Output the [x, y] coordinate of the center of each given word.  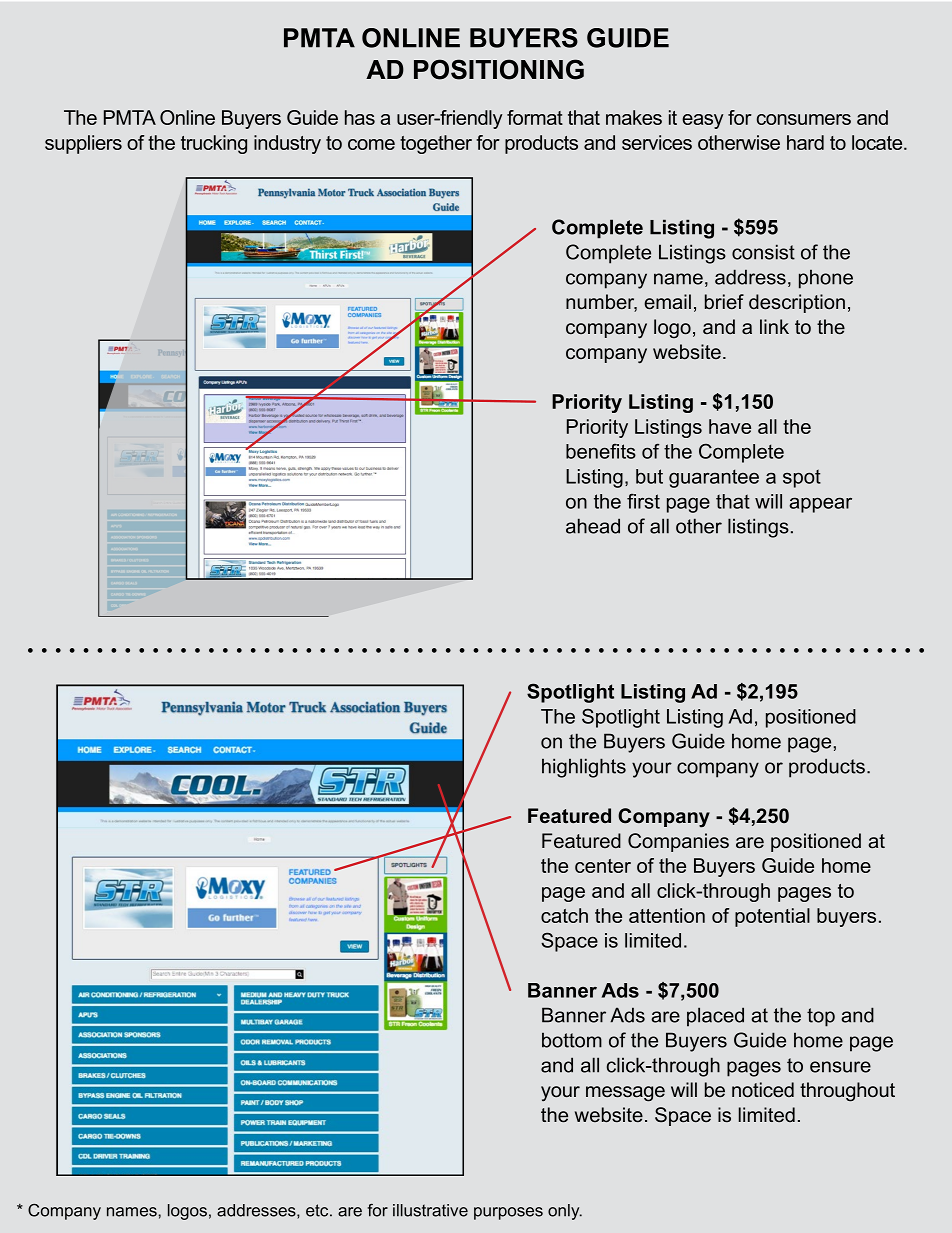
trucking [214, 144]
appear [820, 505]
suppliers [83, 144]
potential [772, 917]
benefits [601, 451]
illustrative [430, 1210]
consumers [804, 119]
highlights [584, 768]
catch [564, 915]
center [603, 866]
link [774, 326]
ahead [593, 526]
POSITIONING [499, 69]
